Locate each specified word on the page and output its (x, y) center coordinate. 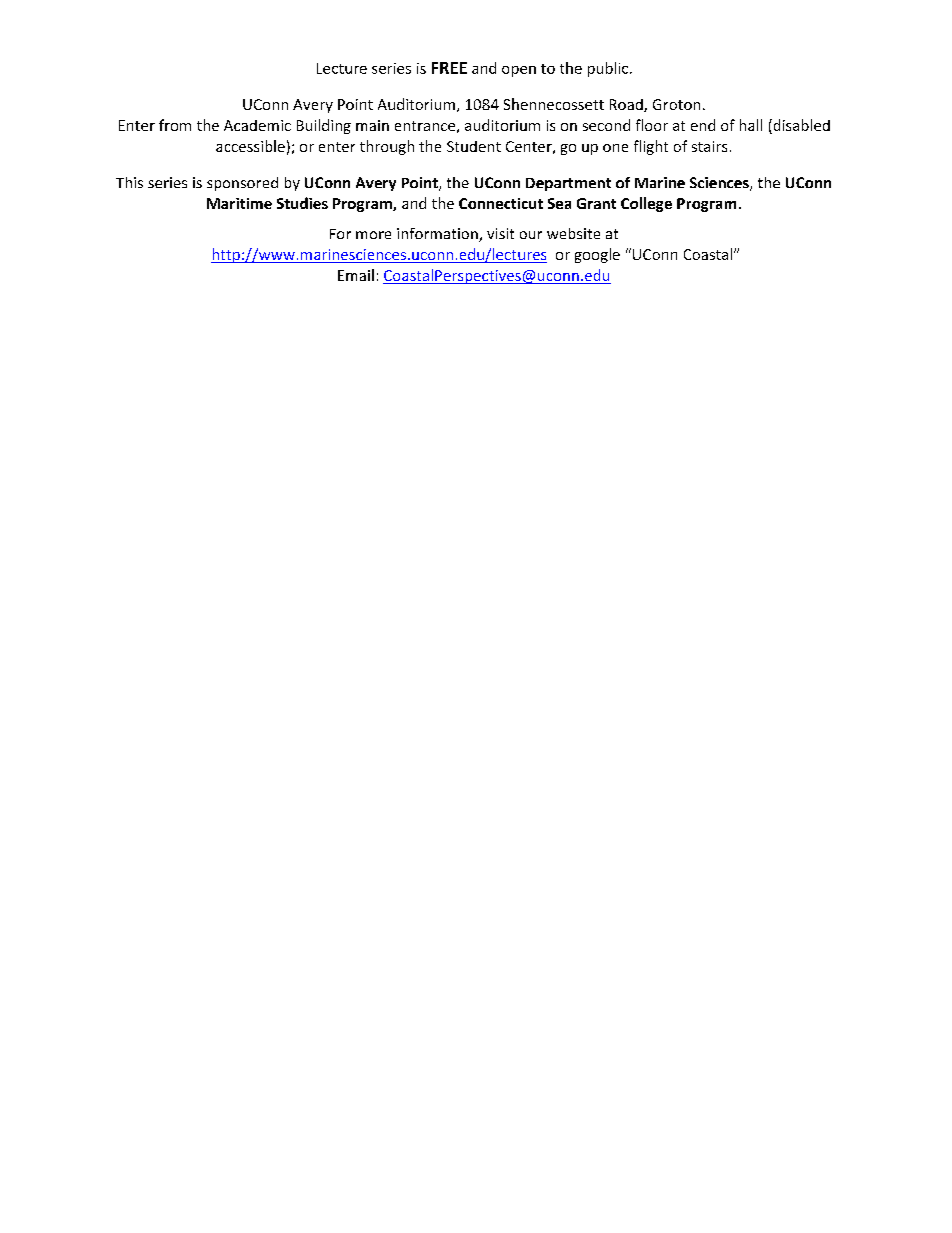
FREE (449, 68)
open (519, 71)
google (597, 255)
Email (356, 275)
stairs (709, 146)
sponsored (242, 184)
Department (568, 184)
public (608, 69)
